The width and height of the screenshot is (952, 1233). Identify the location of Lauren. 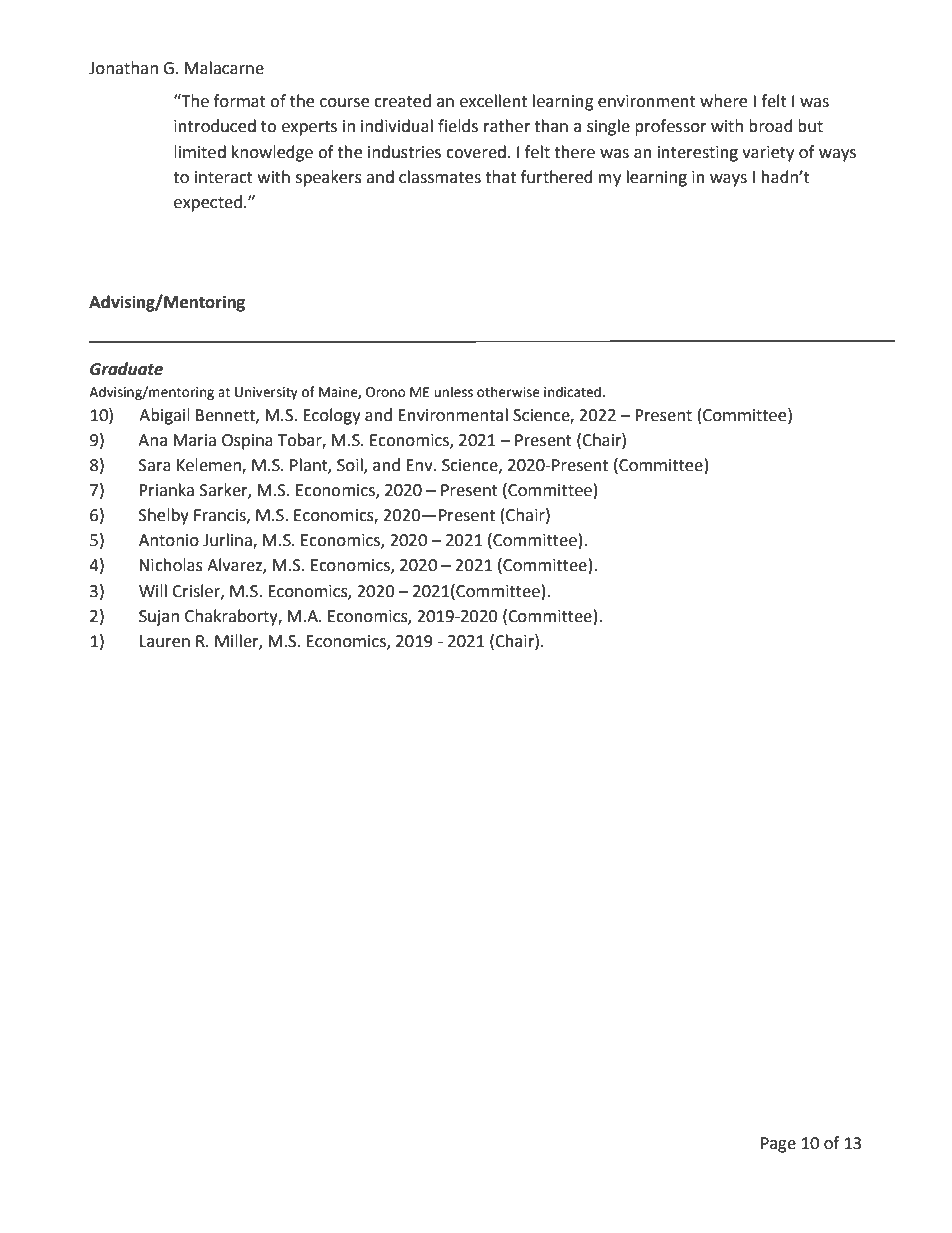
(165, 641).
